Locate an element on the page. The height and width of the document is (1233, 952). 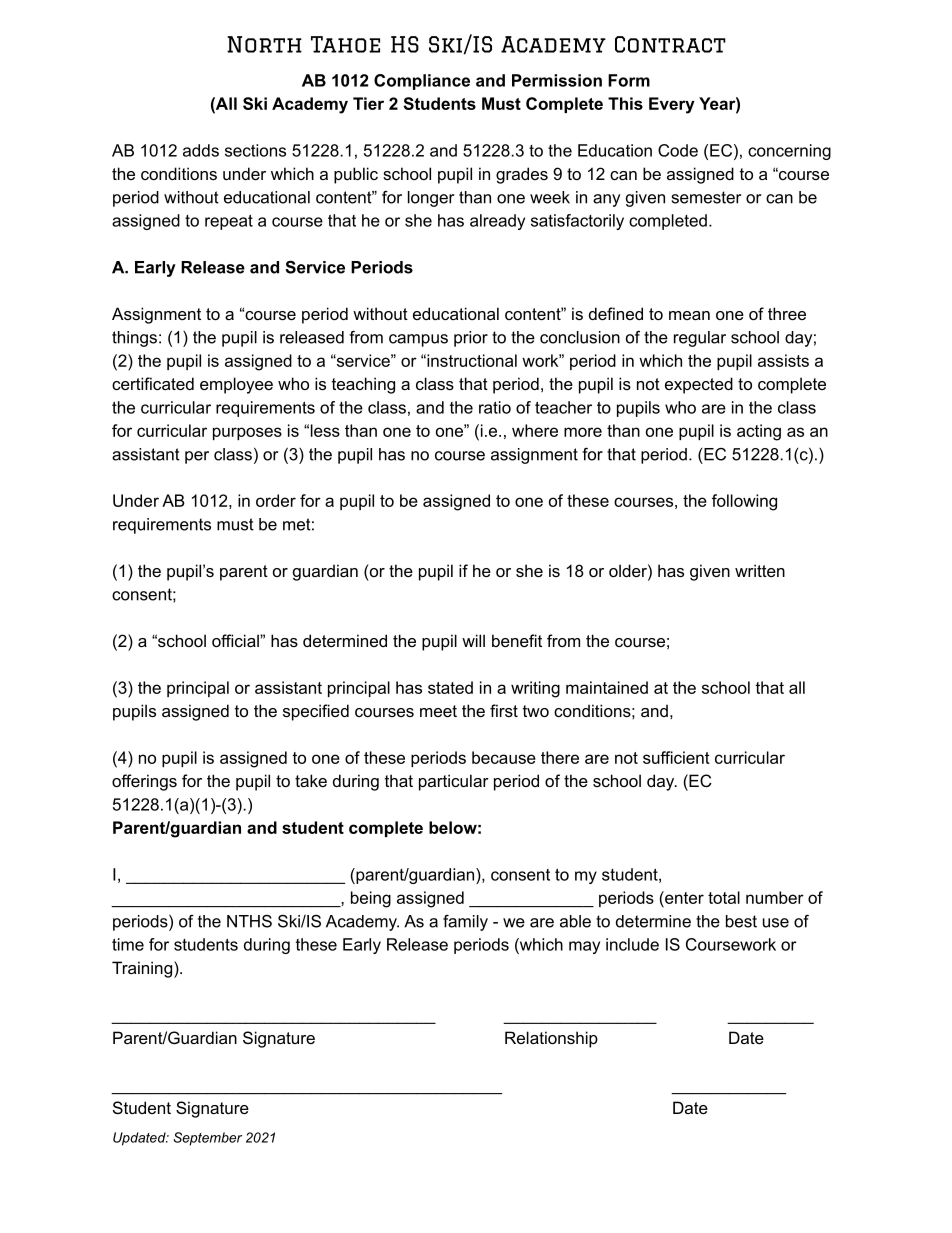
prior is located at coordinates (471, 339).
